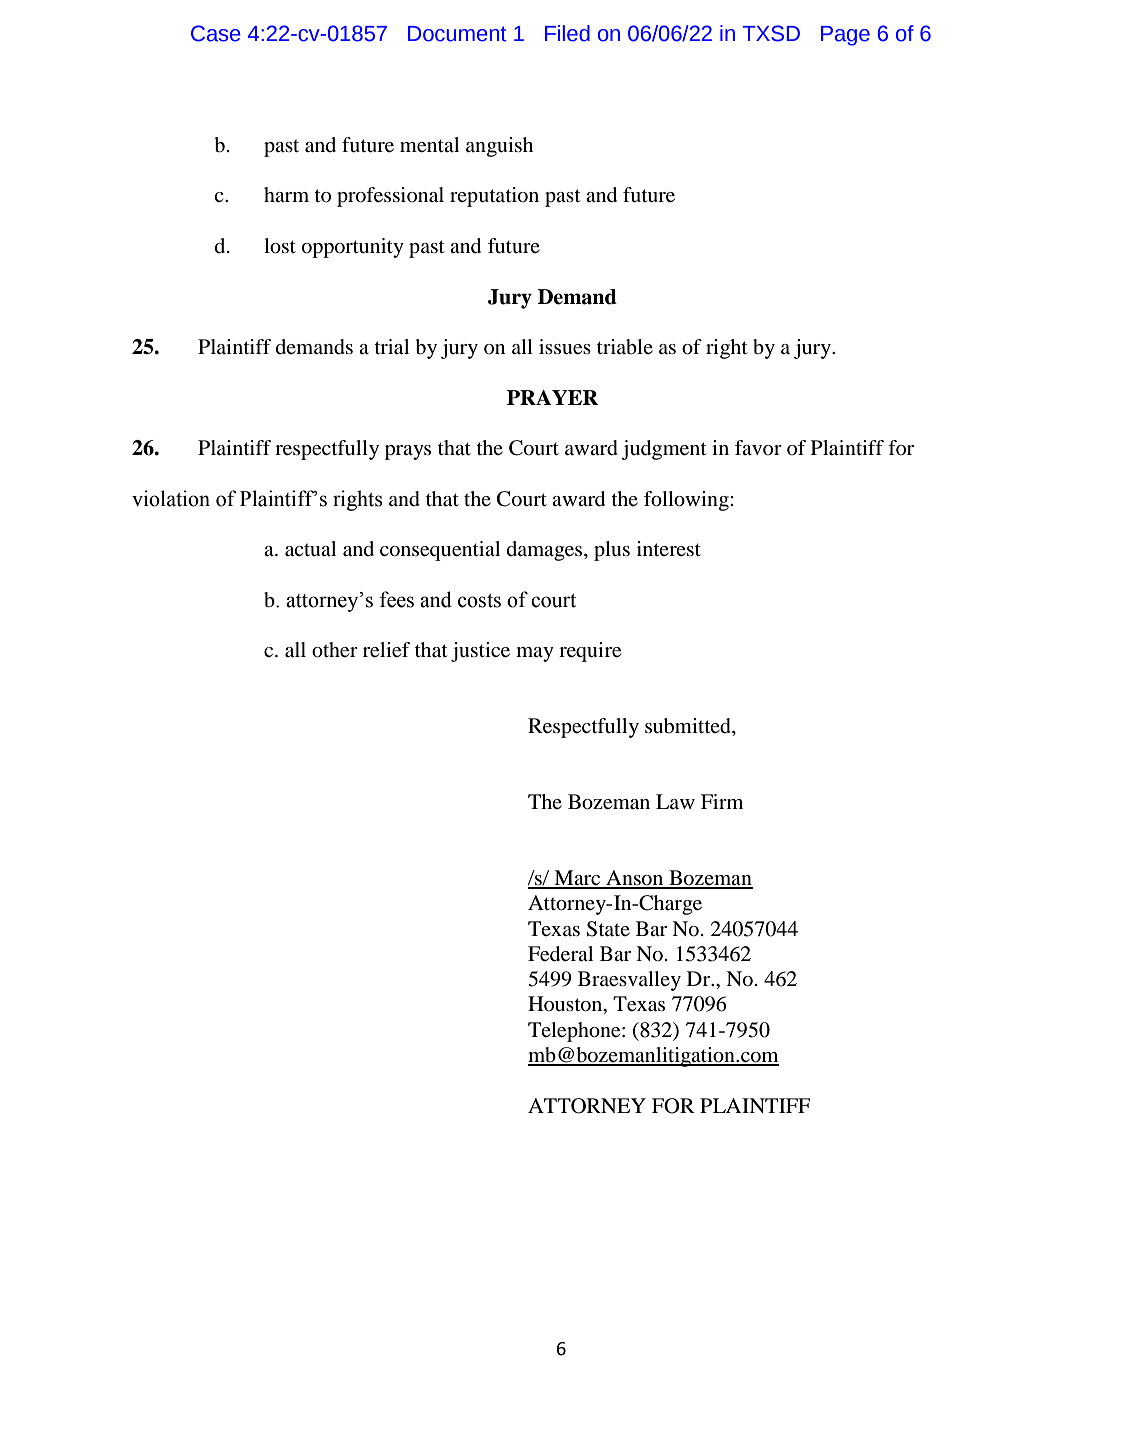 The image size is (1122, 1451). I want to click on Houston, so click(566, 1005).
